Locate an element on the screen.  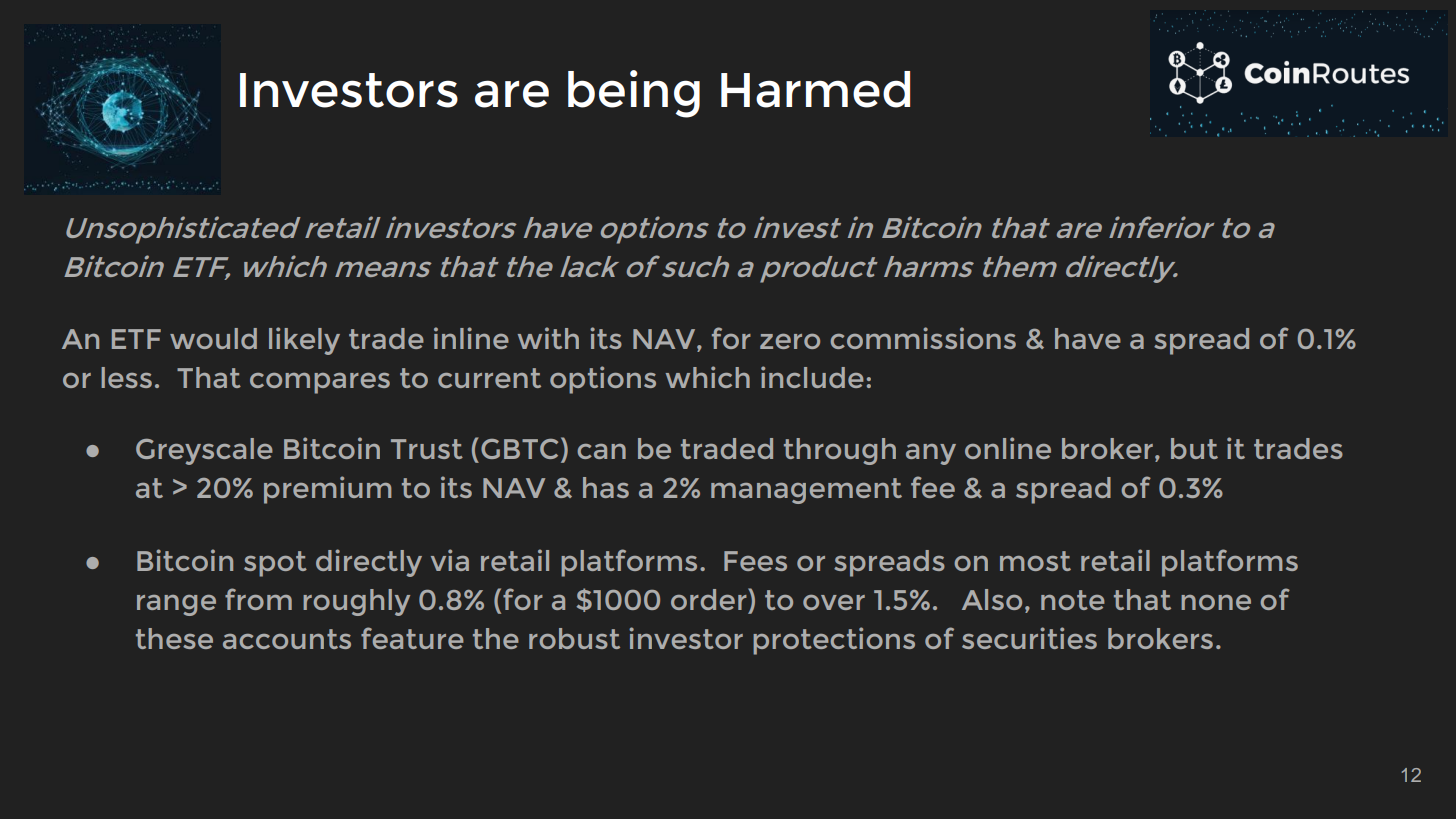
being is located at coordinates (634, 94).
